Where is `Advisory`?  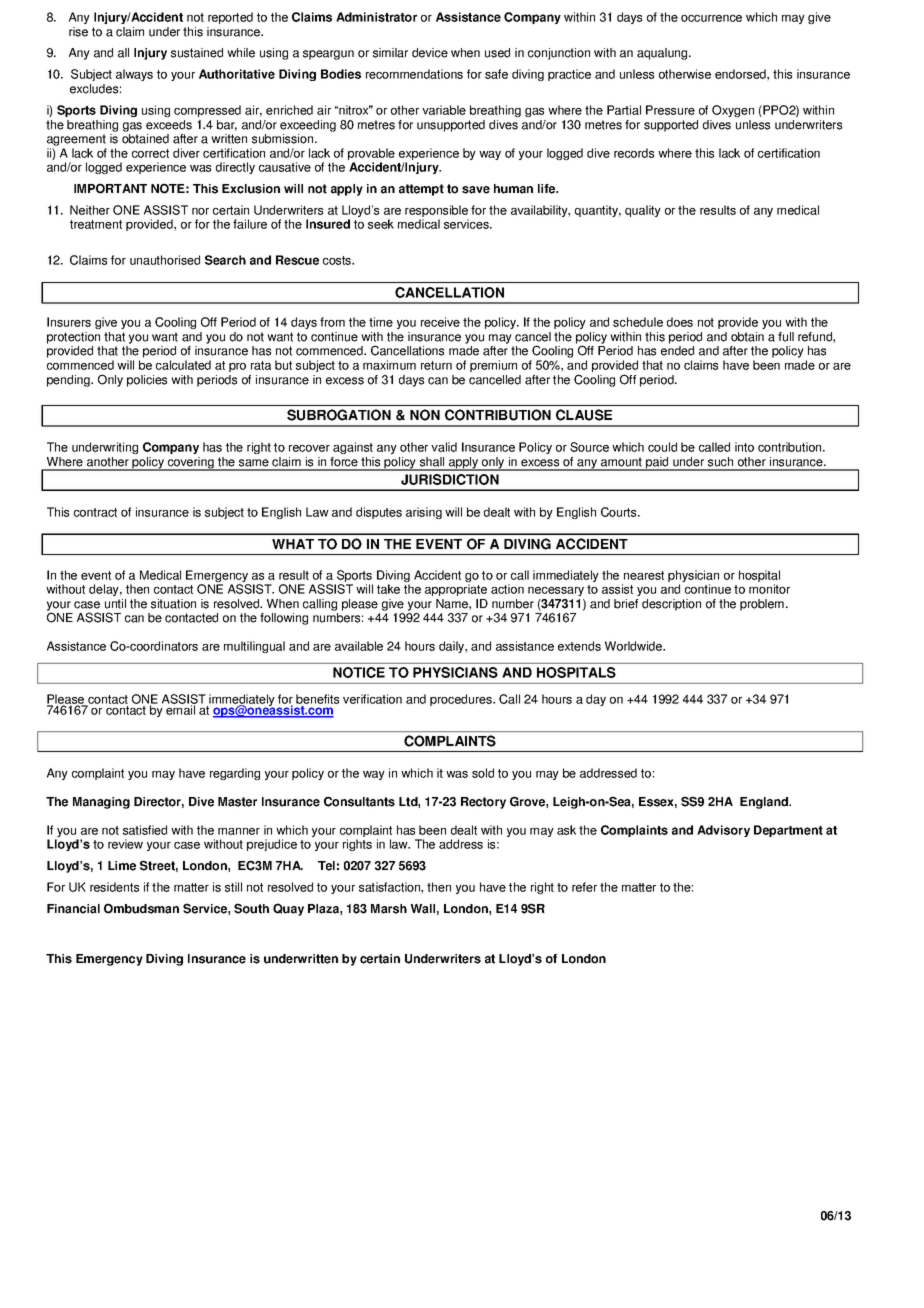
Advisory is located at coordinates (723, 831).
